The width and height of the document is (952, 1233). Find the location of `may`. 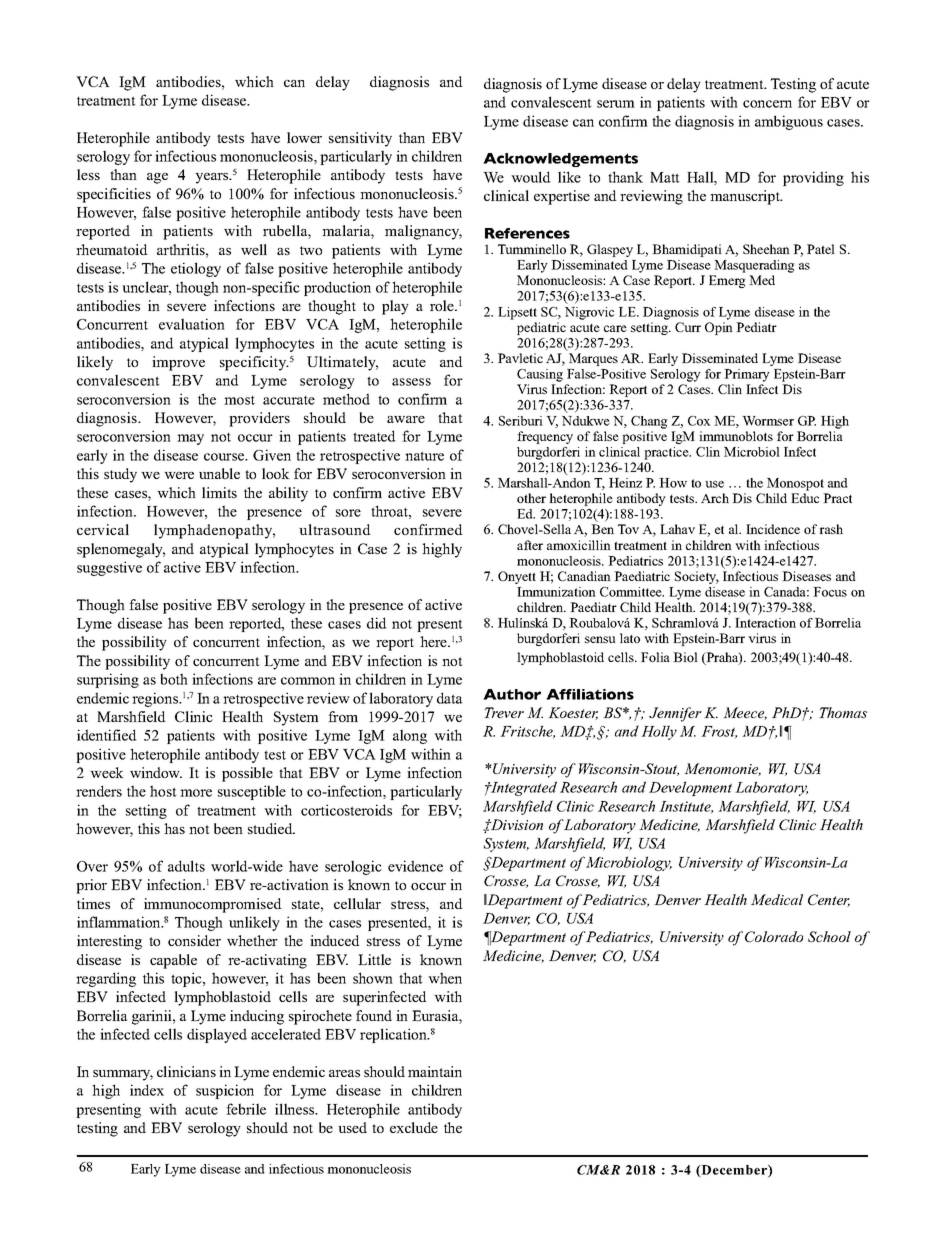

may is located at coordinates (190, 439).
